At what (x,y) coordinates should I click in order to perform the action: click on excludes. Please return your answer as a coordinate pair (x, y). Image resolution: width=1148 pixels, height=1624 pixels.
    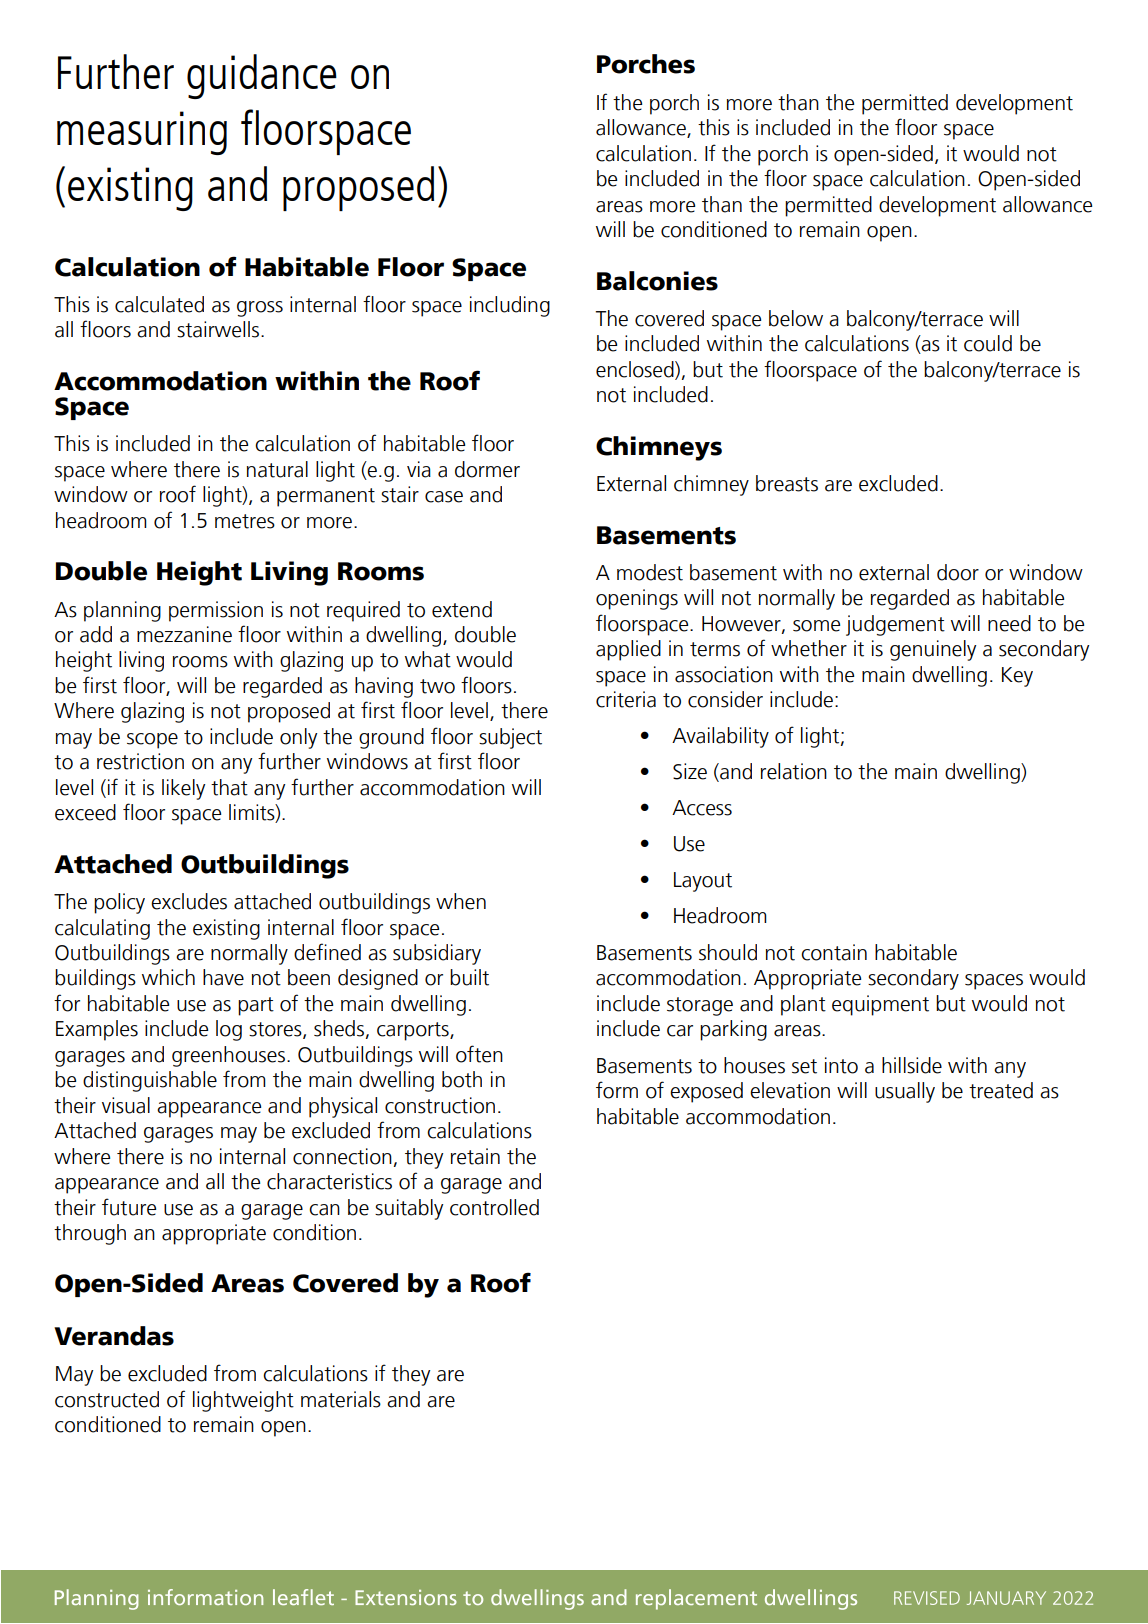
    Looking at the image, I should click on (189, 901).
